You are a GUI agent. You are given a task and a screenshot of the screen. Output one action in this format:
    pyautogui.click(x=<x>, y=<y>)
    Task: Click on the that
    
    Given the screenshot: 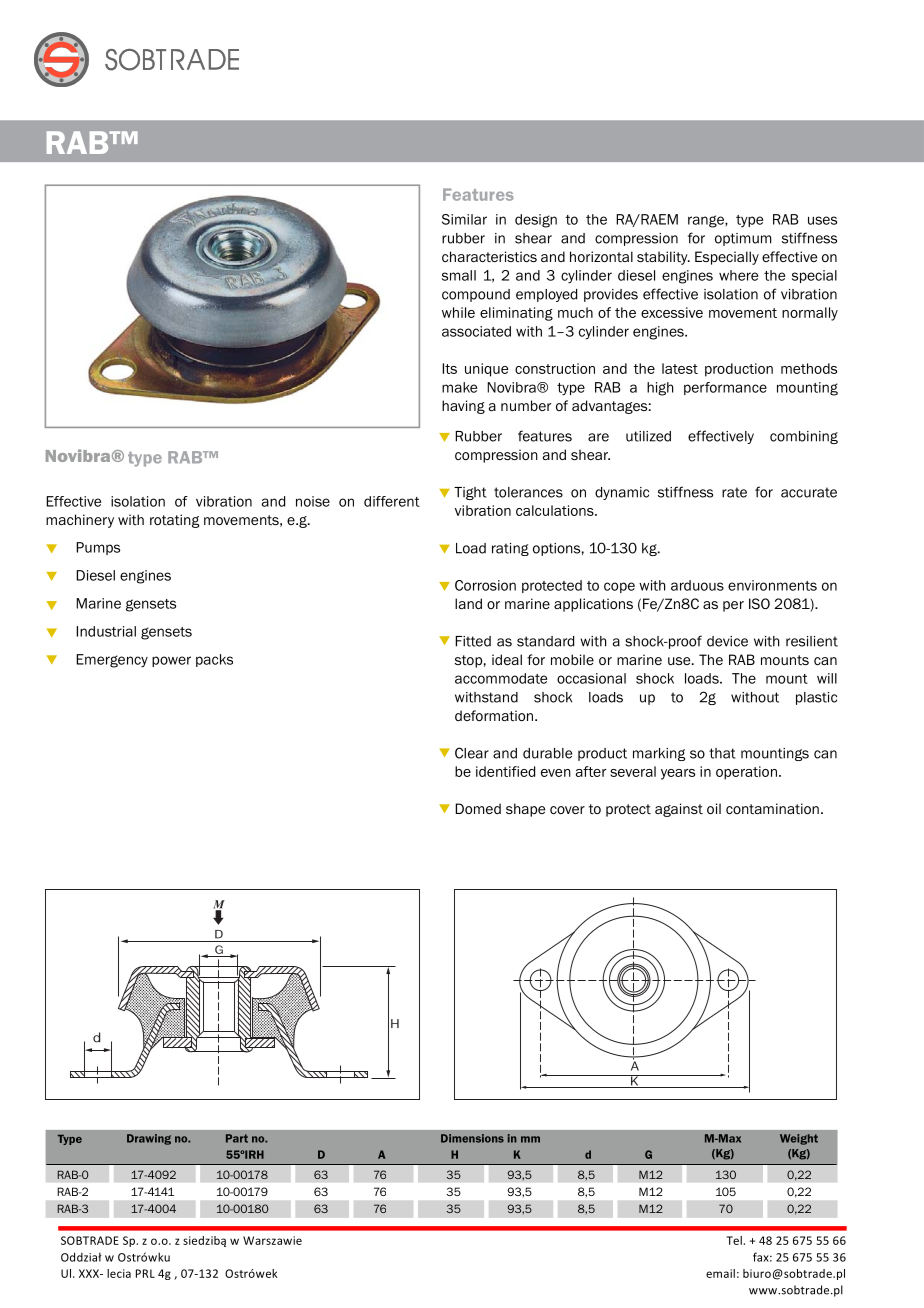 What is the action you would take?
    pyautogui.click(x=722, y=753)
